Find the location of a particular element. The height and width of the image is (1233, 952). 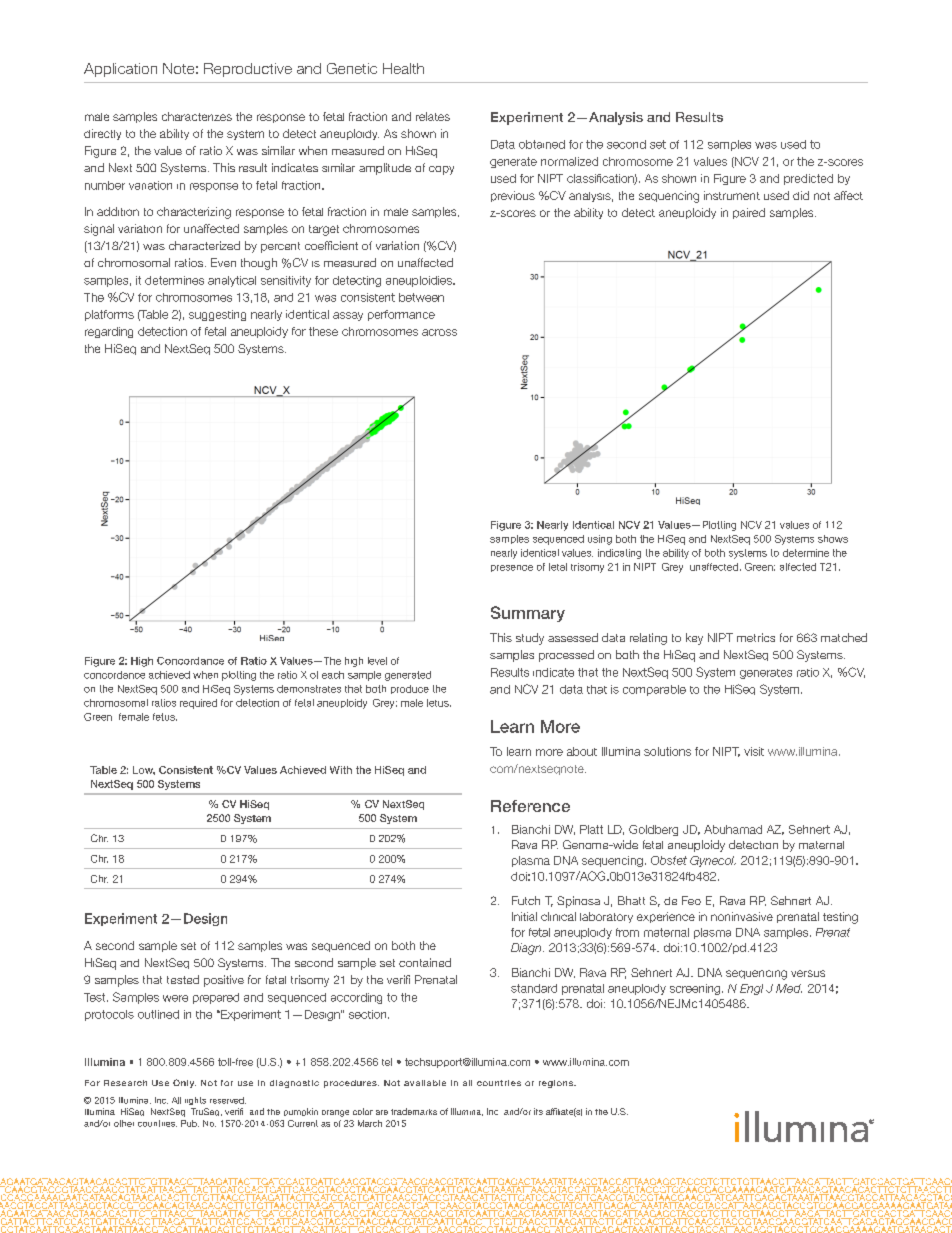

relates is located at coordinates (433, 116).
